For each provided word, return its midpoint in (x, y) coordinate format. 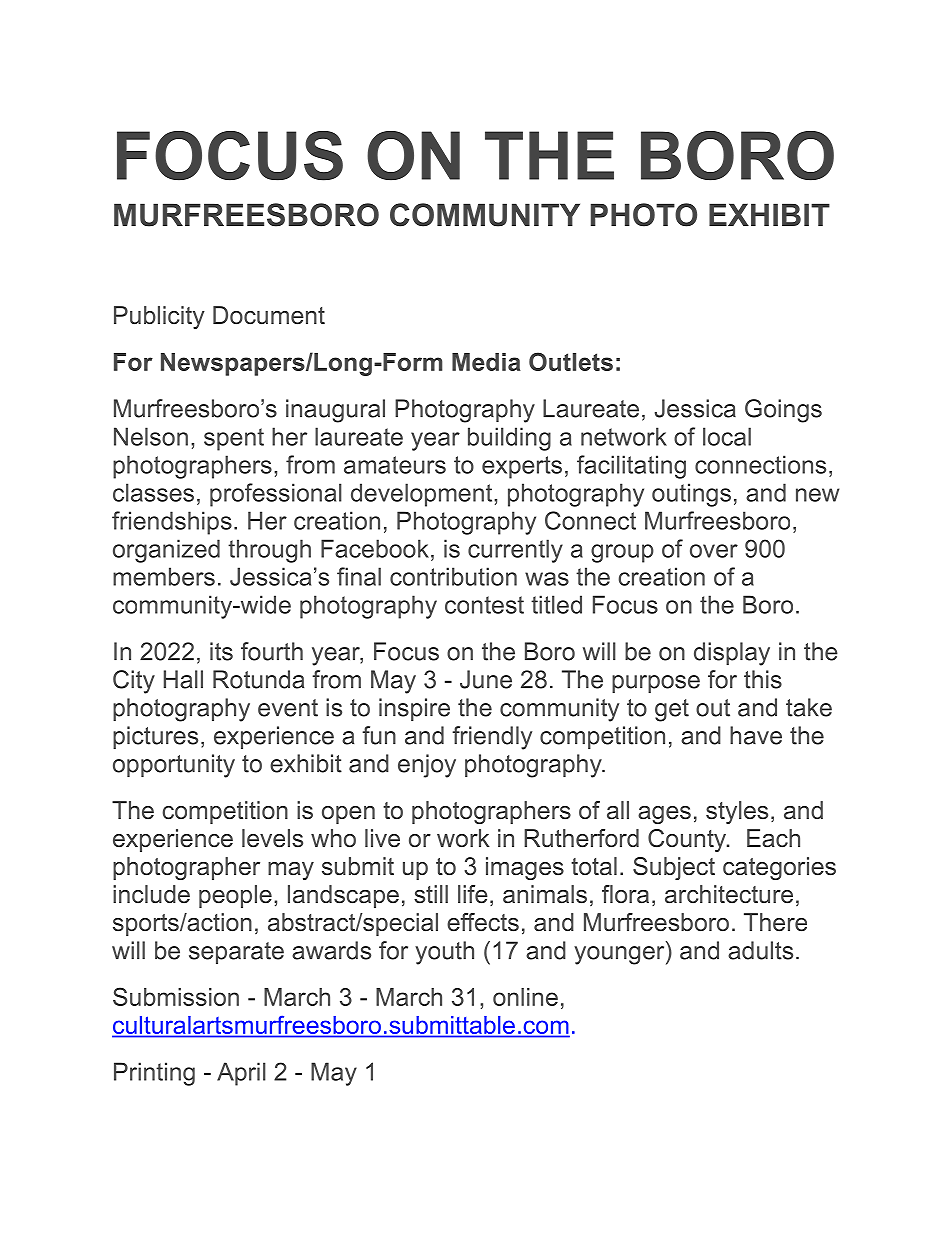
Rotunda (258, 679)
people (235, 896)
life (473, 894)
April (241, 1074)
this (763, 679)
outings (691, 495)
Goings (783, 411)
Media (486, 362)
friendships (172, 523)
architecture (729, 894)
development (423, 495)
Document (269, 315)
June (486, 679)
